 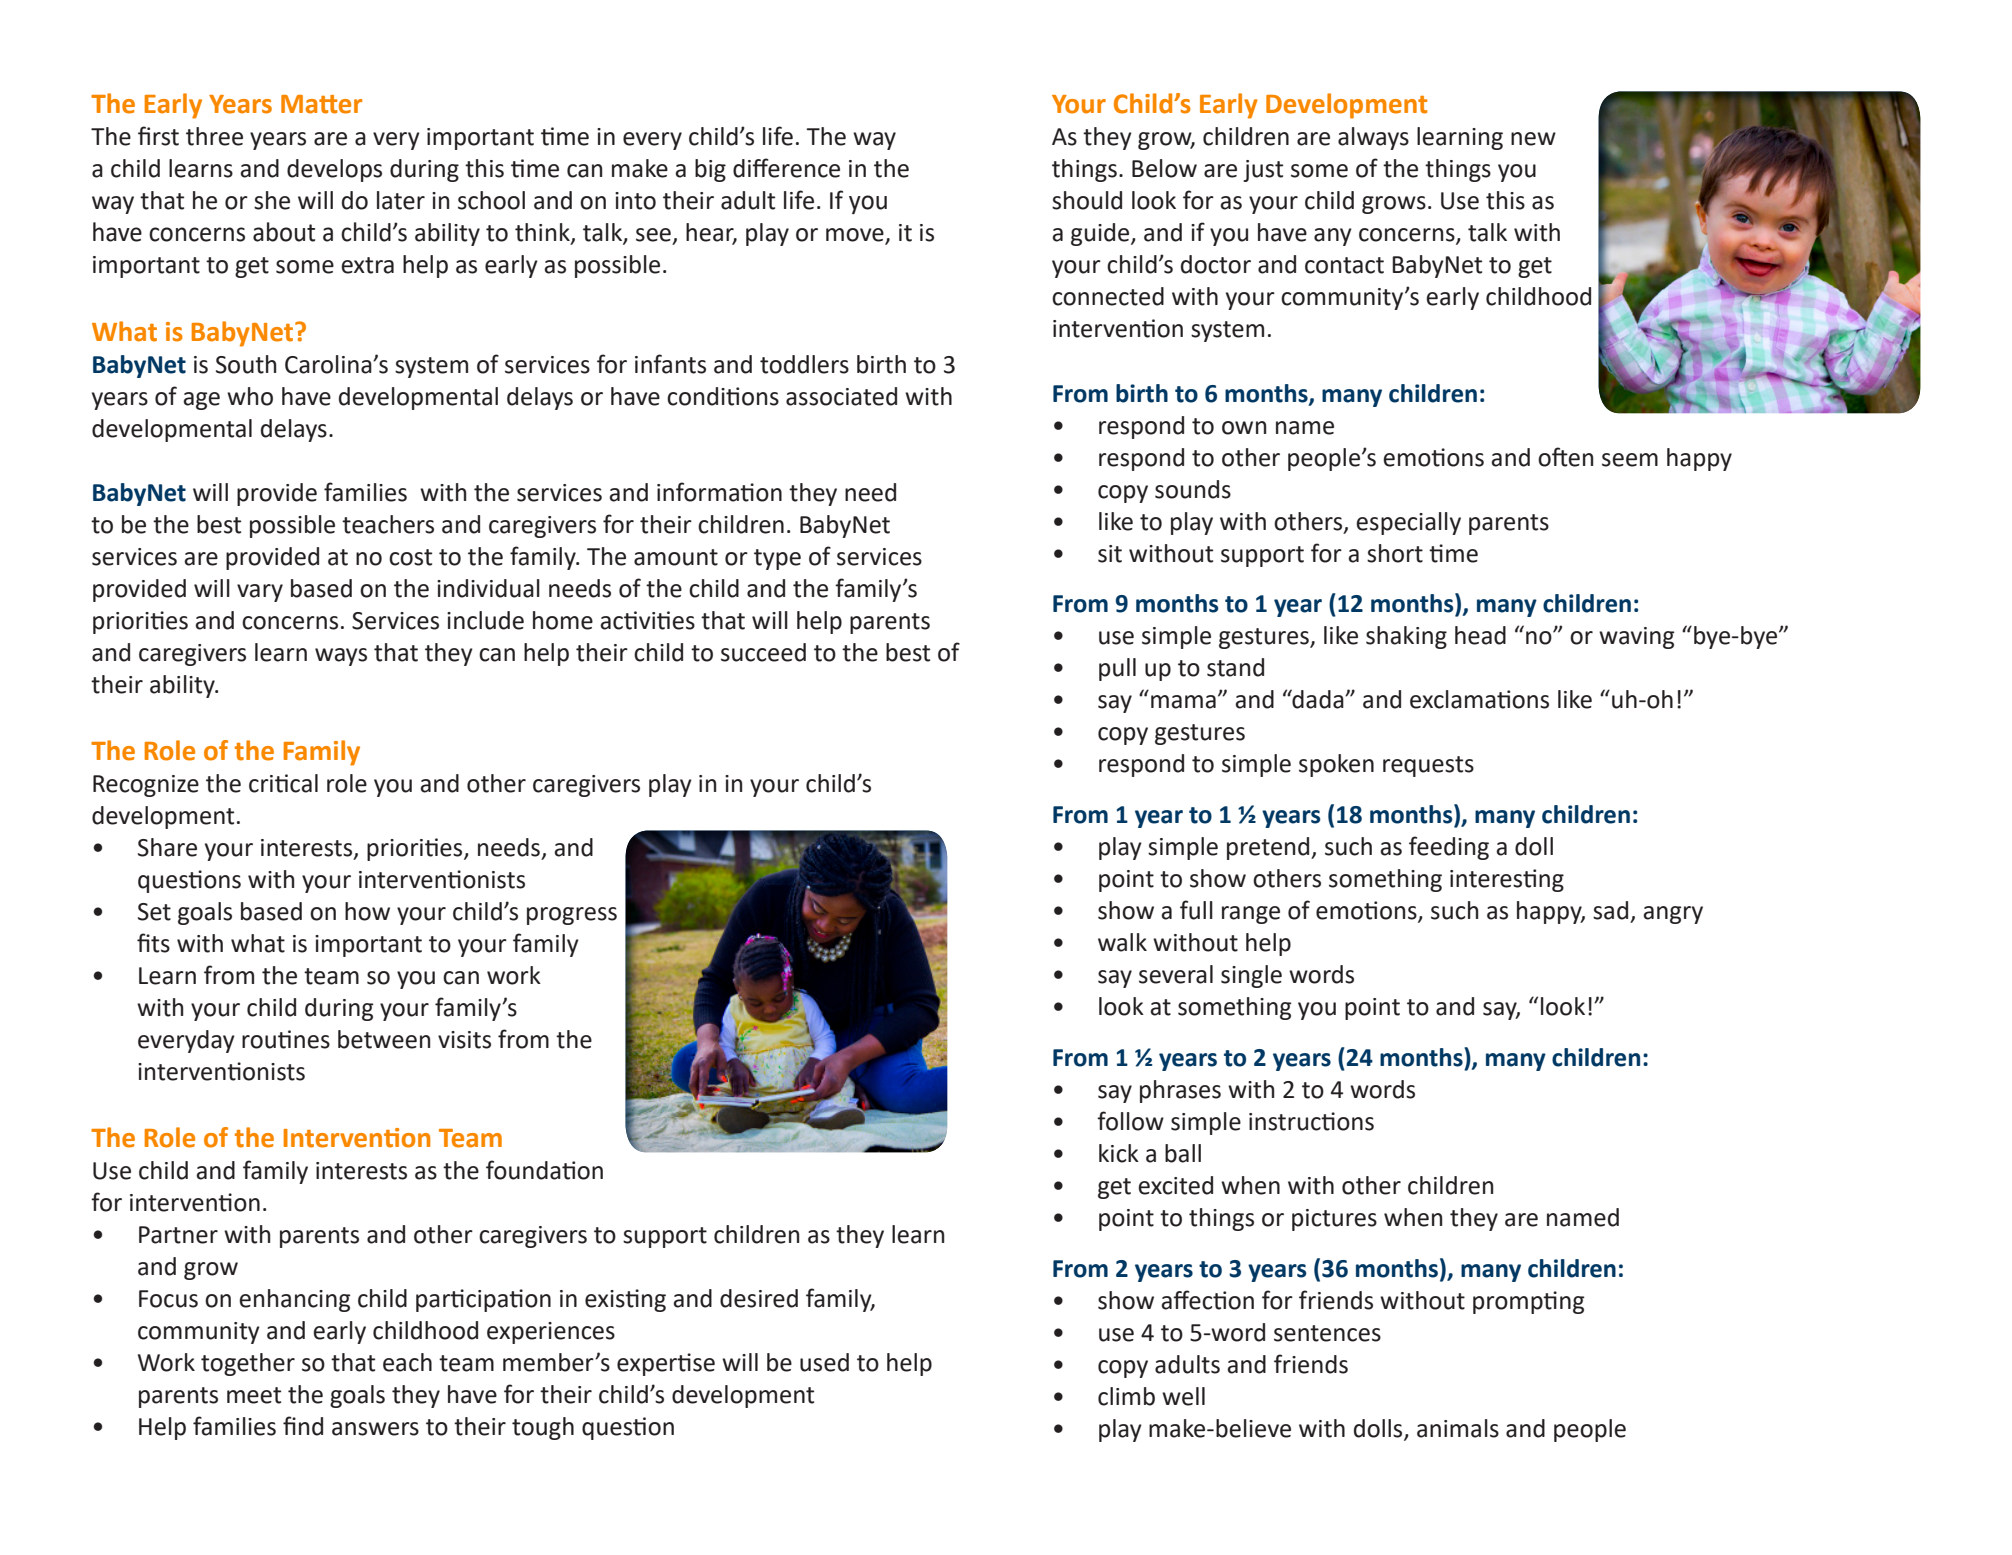 I want to click on used, so click(x=824, y=1362).
